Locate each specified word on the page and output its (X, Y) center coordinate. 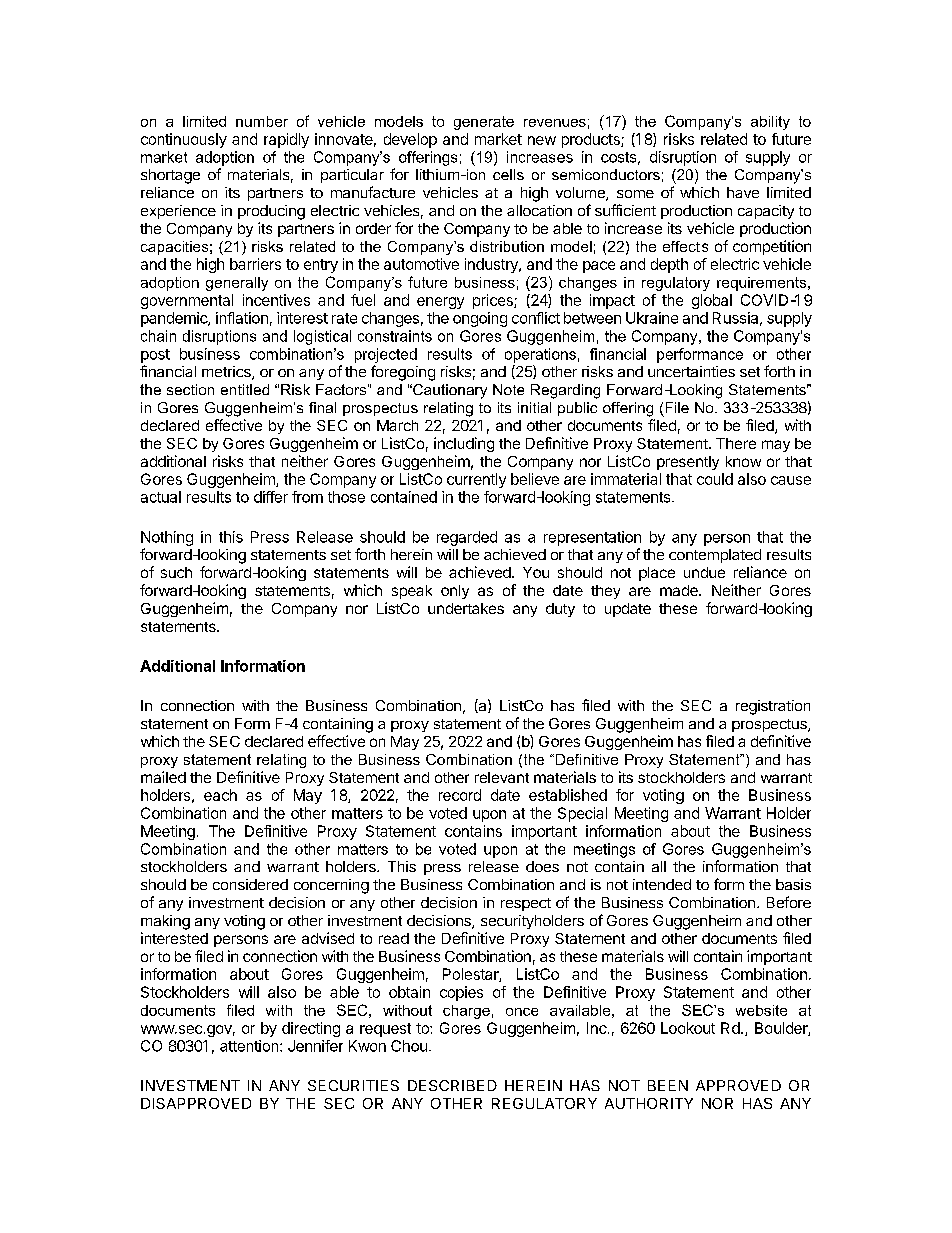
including (464, 444)
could (715, 479)
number (262, 121)
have (743, 192)
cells (508, 174)
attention (250, 1046)
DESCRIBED (452, 1085)
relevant (502, 777)
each (220, 795)
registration (773, 707)
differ (271, 497)
